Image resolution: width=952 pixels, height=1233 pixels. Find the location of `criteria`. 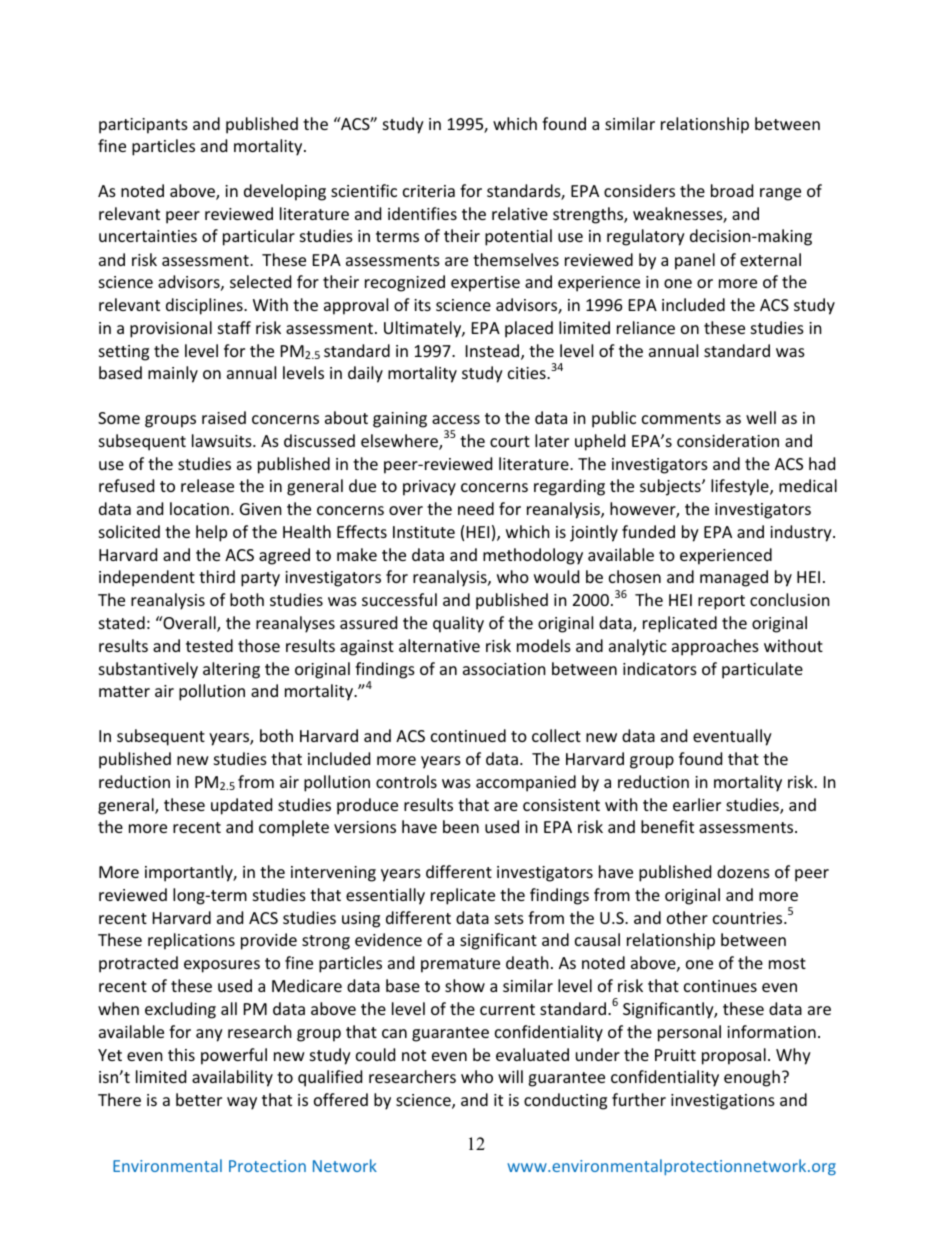

criteria is located at coordinates (429, 191).
